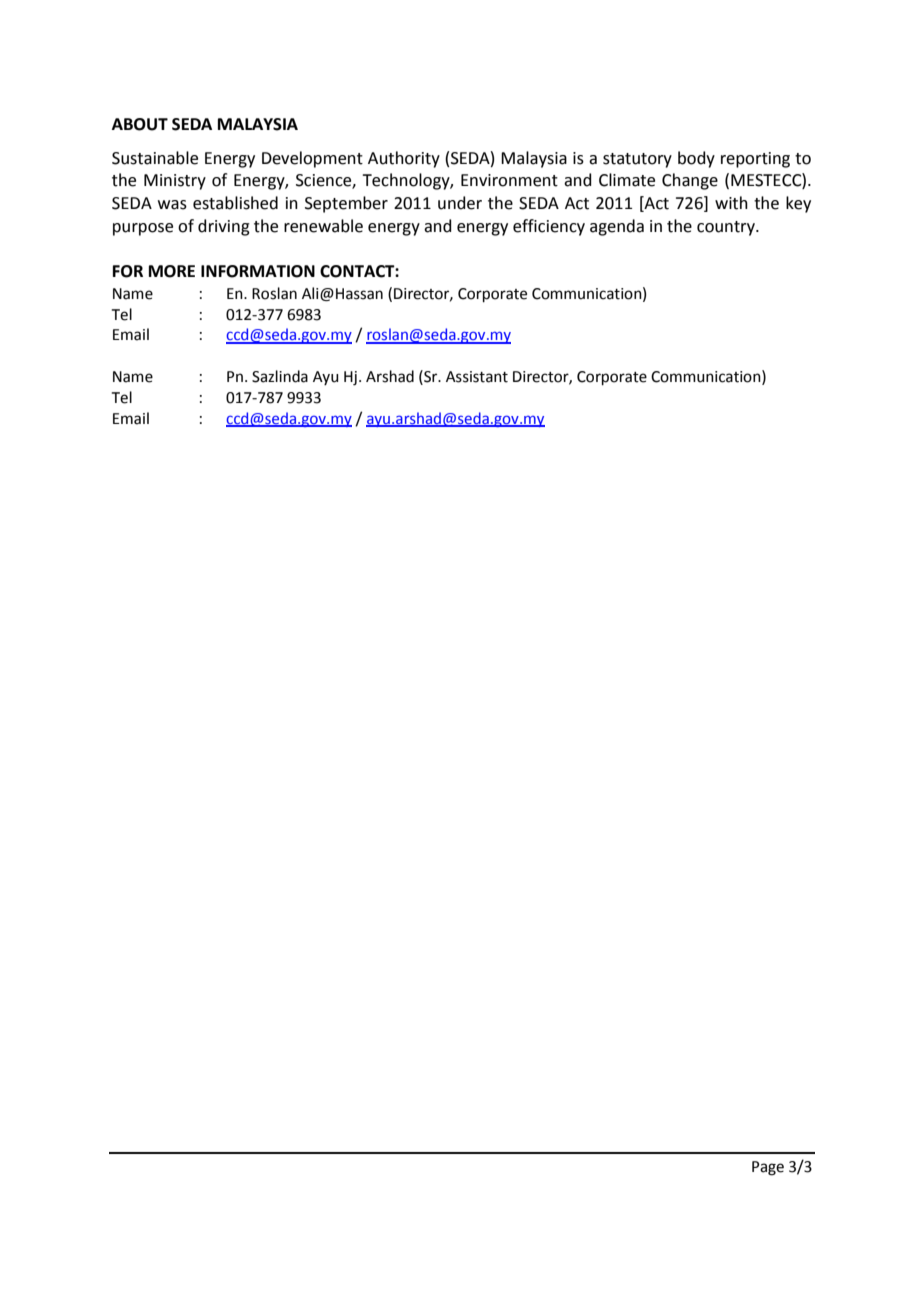 This document has height=1308, width=924. What do you see at coordinates (172, 271) in the document?
I see `MORE` at bounding box center [172, 271].
